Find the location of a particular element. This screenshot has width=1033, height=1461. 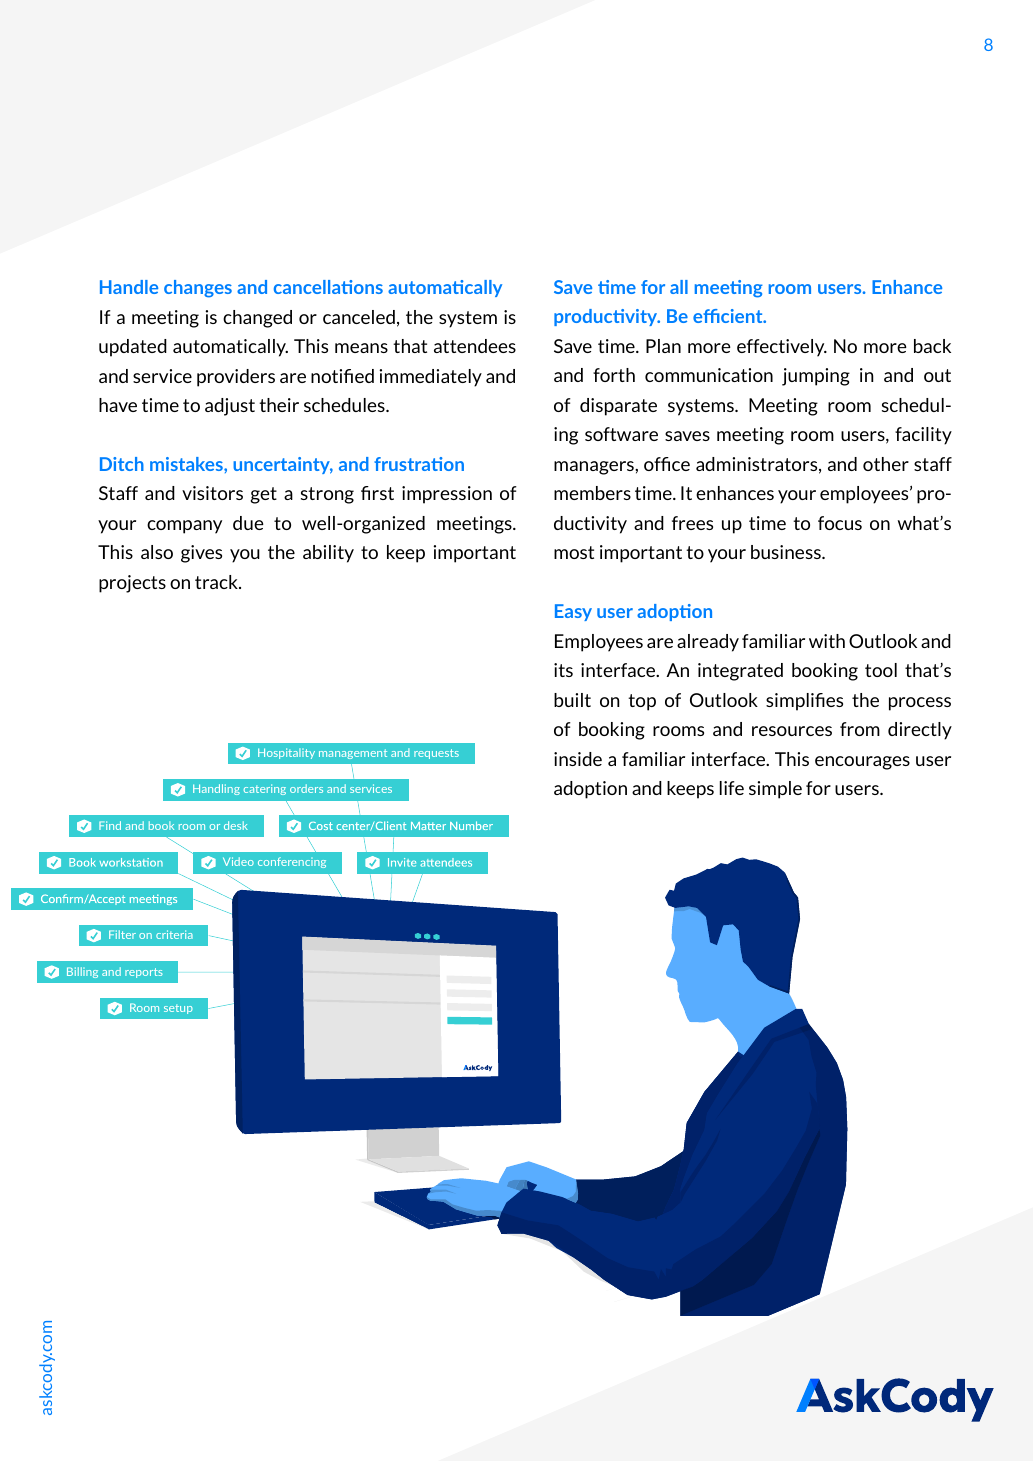

criteria is located at coordinates (174, 934).
